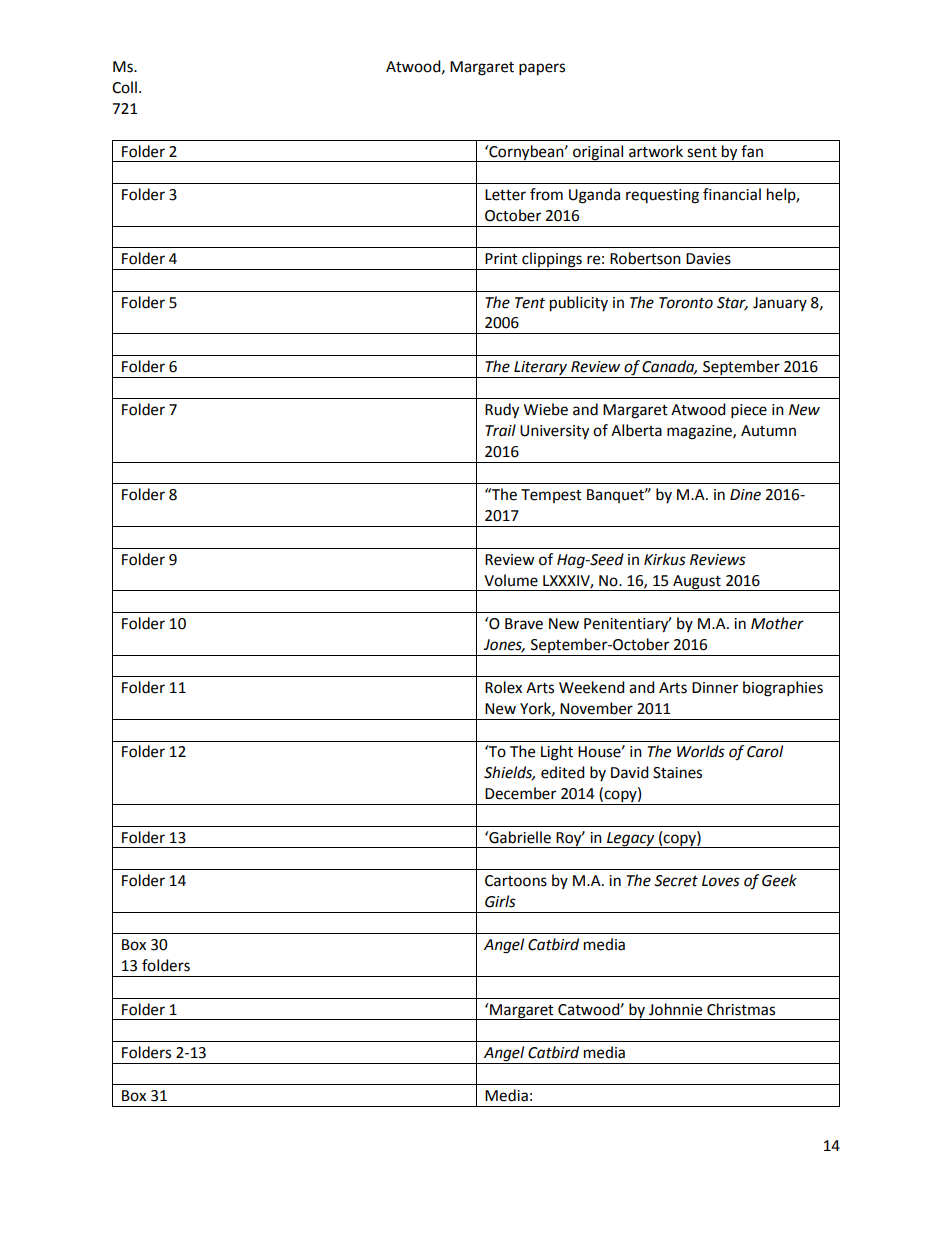  Describe the element at coordinates (542, 69) in the screenshot. I see `papers` at that location.
